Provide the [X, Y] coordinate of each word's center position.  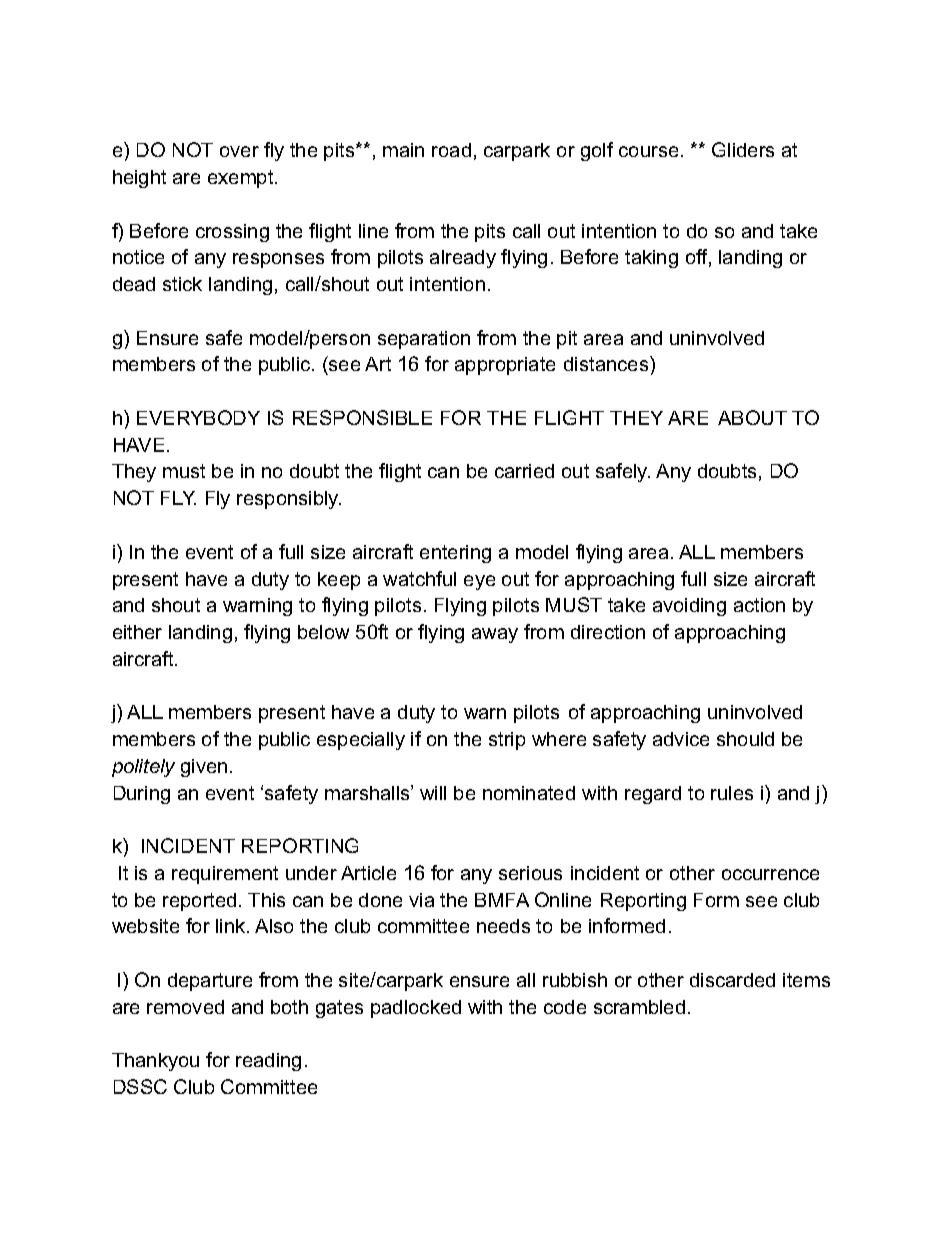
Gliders [743, 149]
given [204, 768]
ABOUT [752, 417]
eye [479, 582]
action [759, 605]
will [433, 793]
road [451, 150]
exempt [242, 179]
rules [732, 793]
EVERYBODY [198, 417]
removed [185, 1007]
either [137, 632]
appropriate [505, 366]
